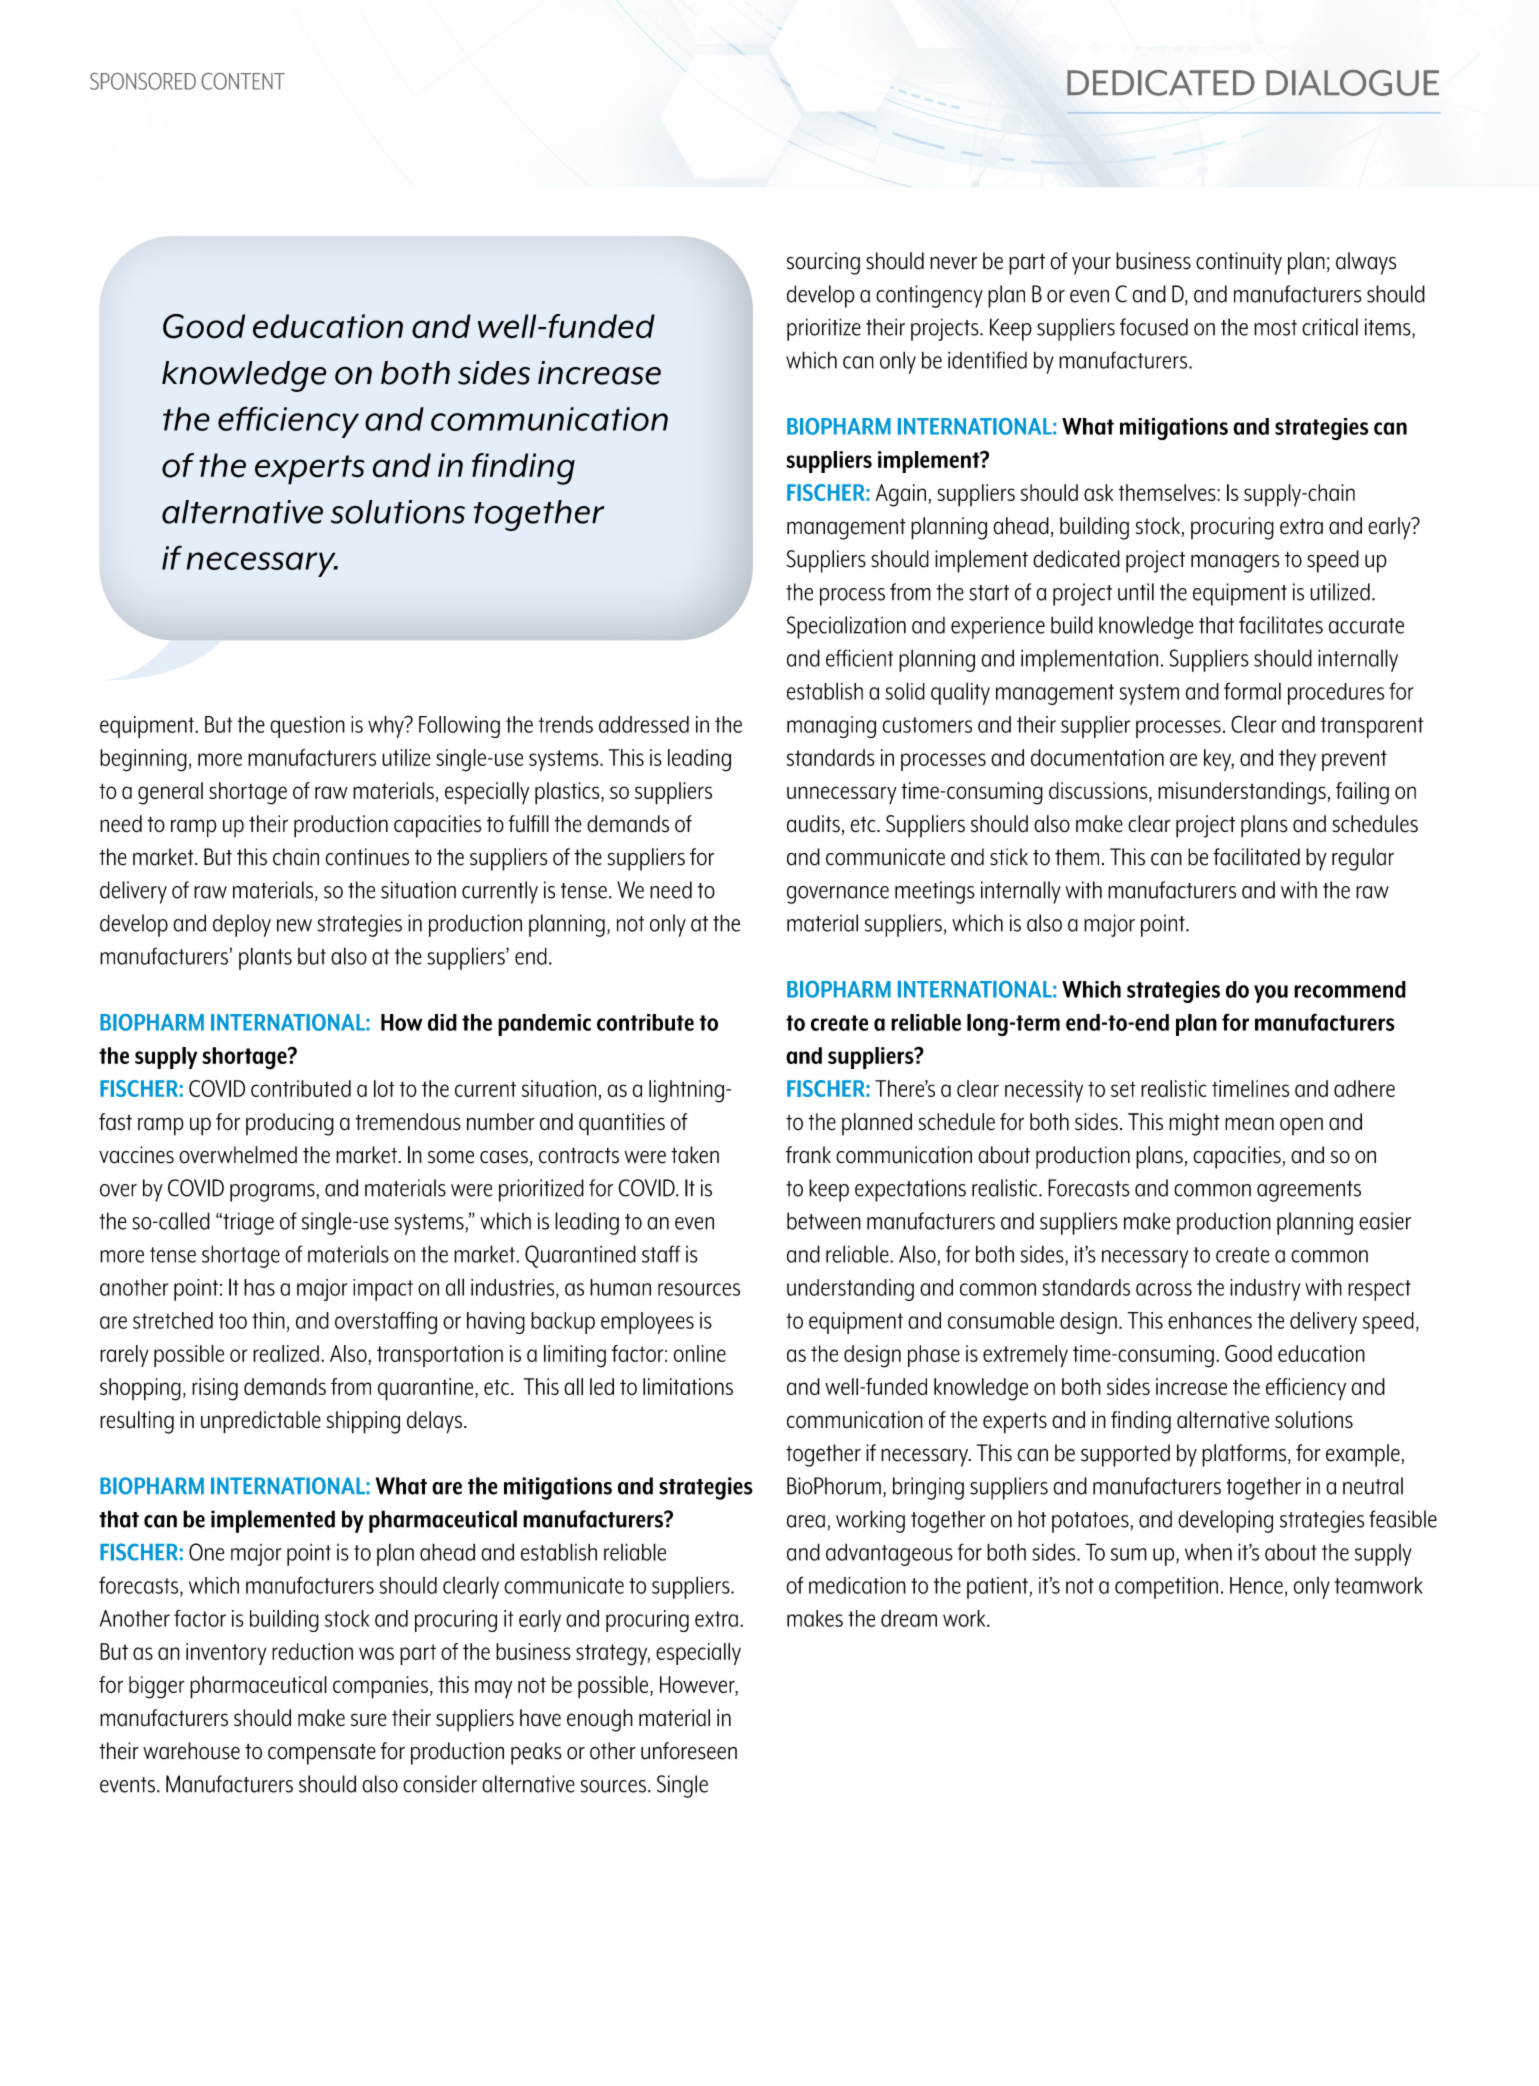  What do you see at coordinates (813, 824) in the screenshot?
I see `audits` at bounding box center [813, 824].
